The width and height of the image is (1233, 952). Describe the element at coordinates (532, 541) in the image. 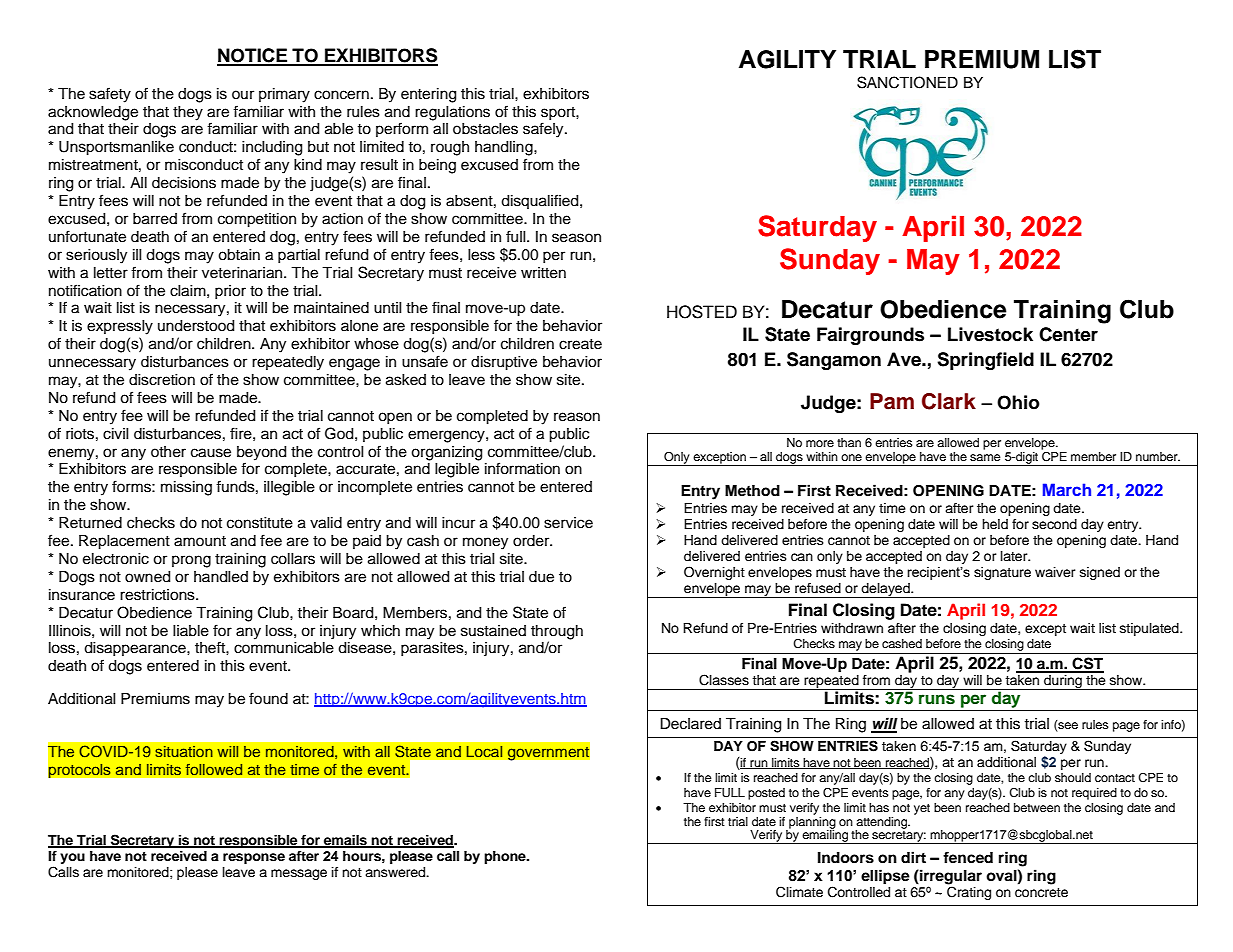

I see `order` at that location.
